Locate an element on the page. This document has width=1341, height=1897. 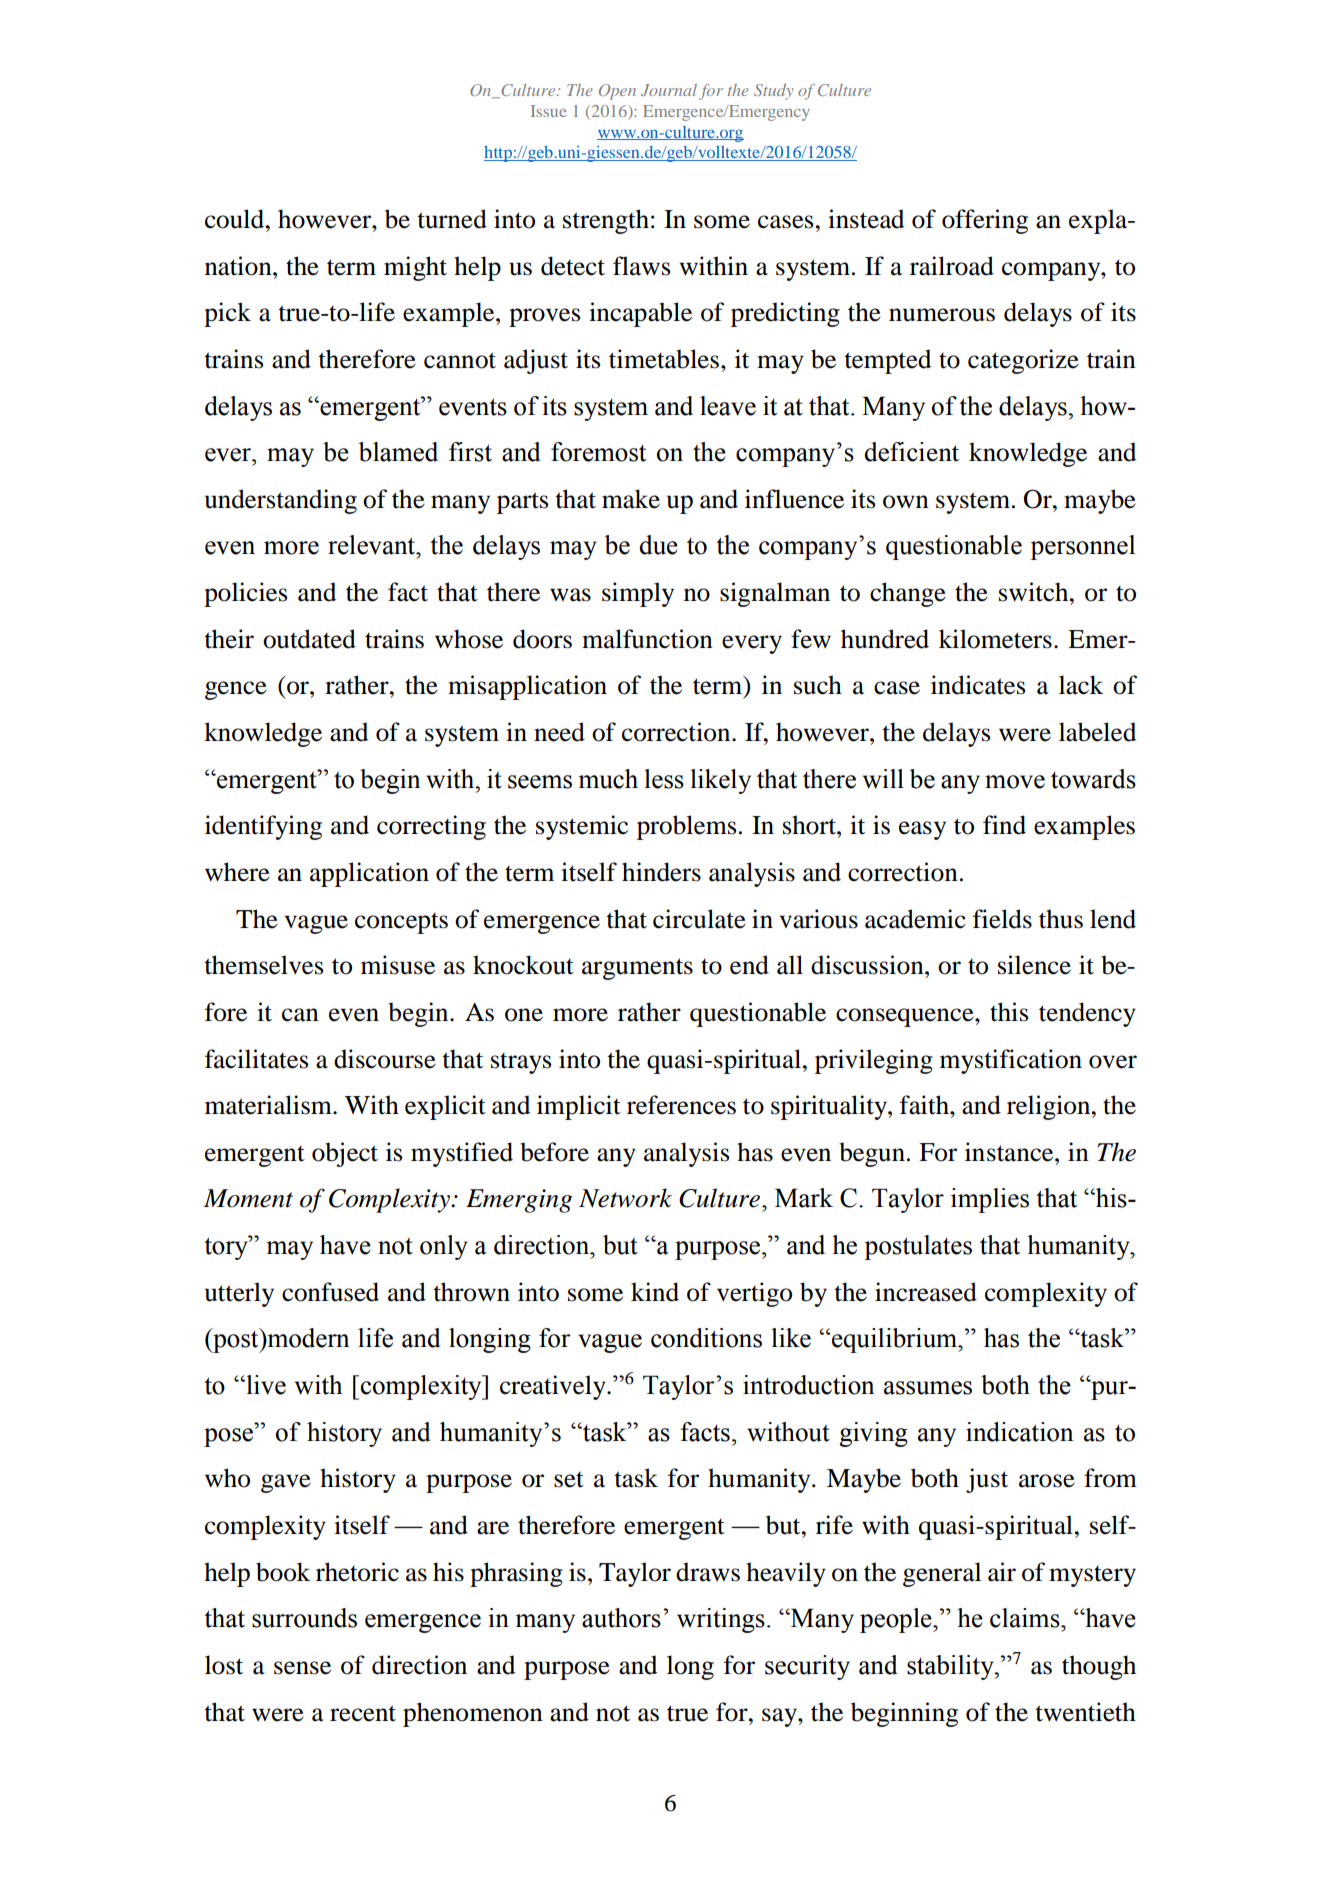
Journal is located at coordinates (669, 90).
